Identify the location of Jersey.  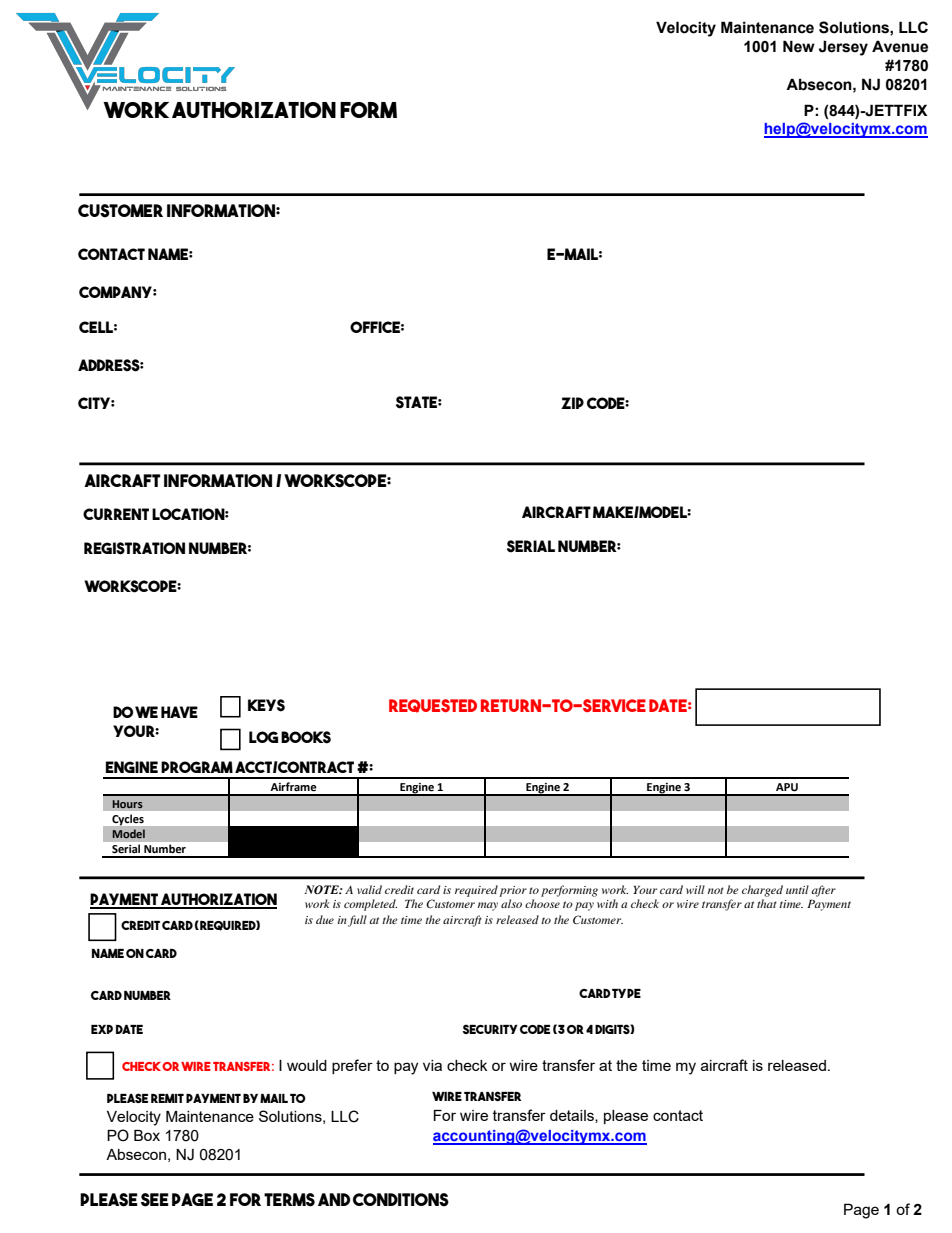
(843, 48).
